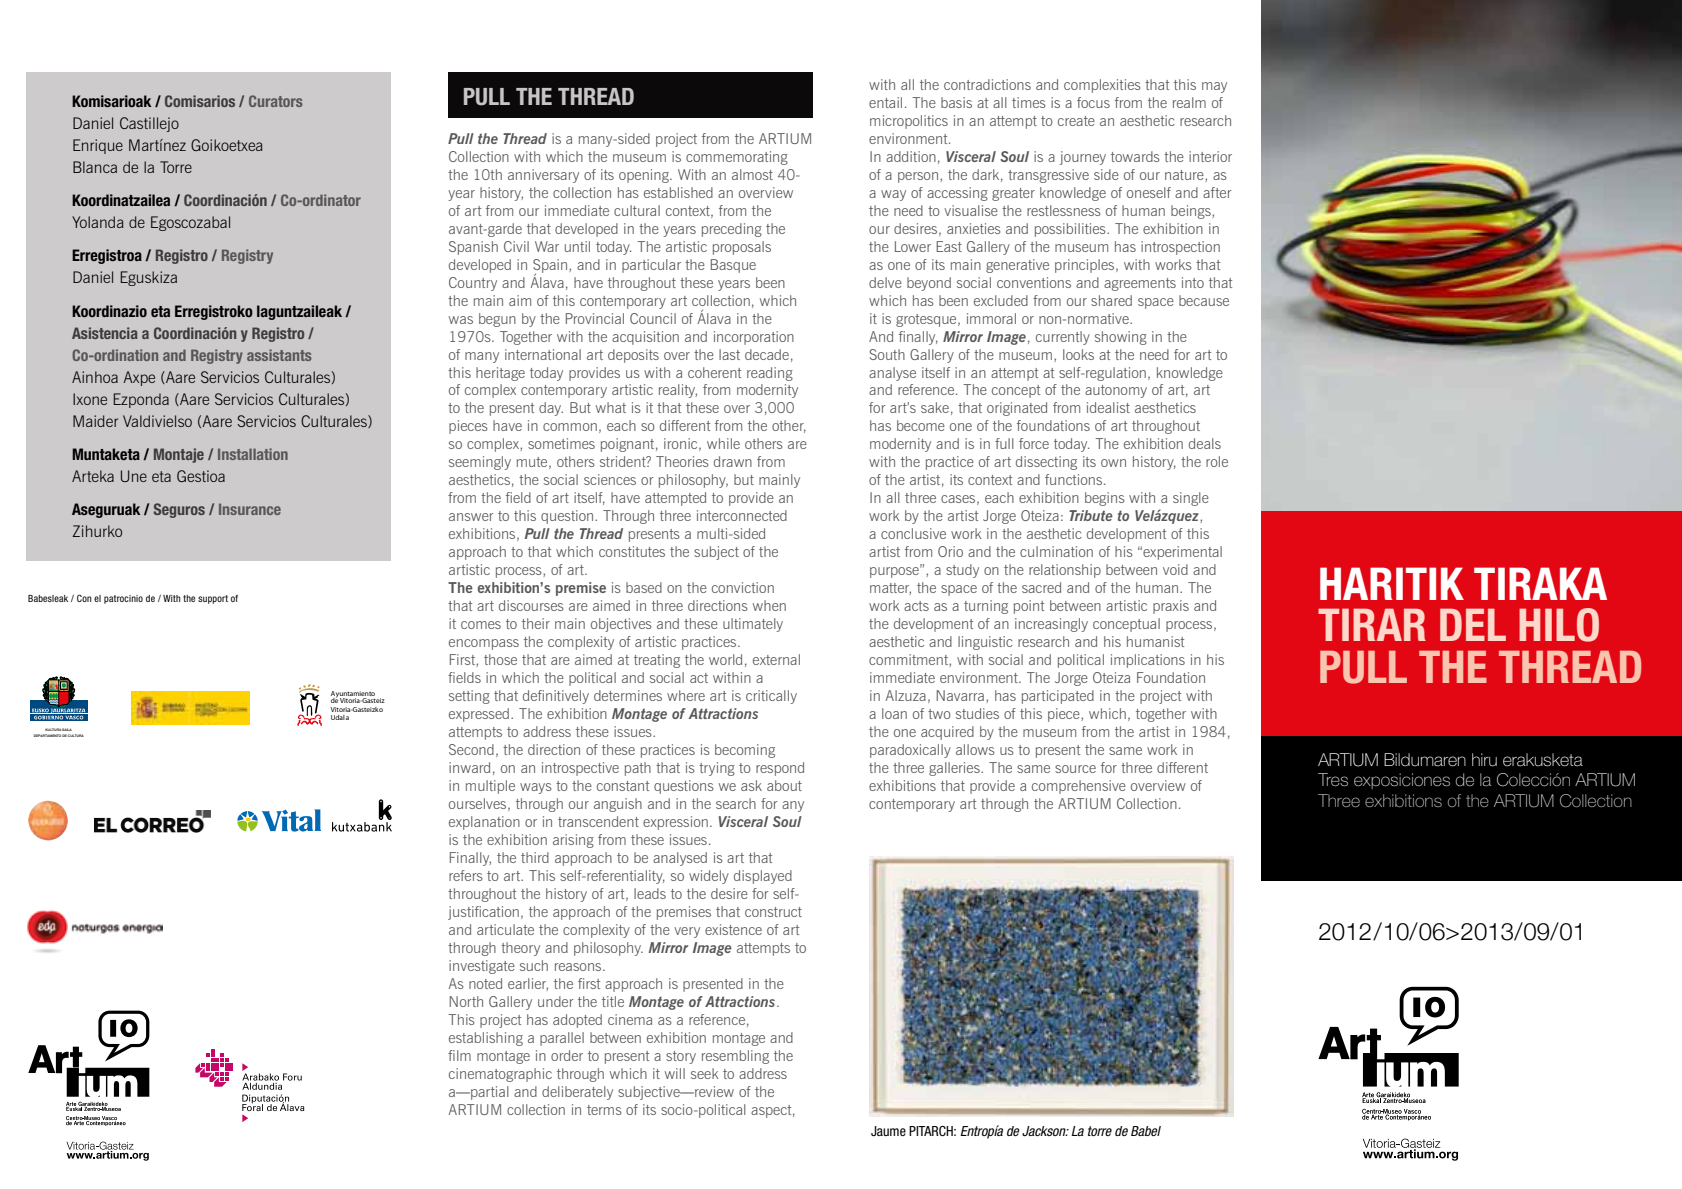 The image size is (1682, 1189). What do you see at coordinates (705, 1073) in the image?
I see `seek` at bounding box center [705, 1073].
